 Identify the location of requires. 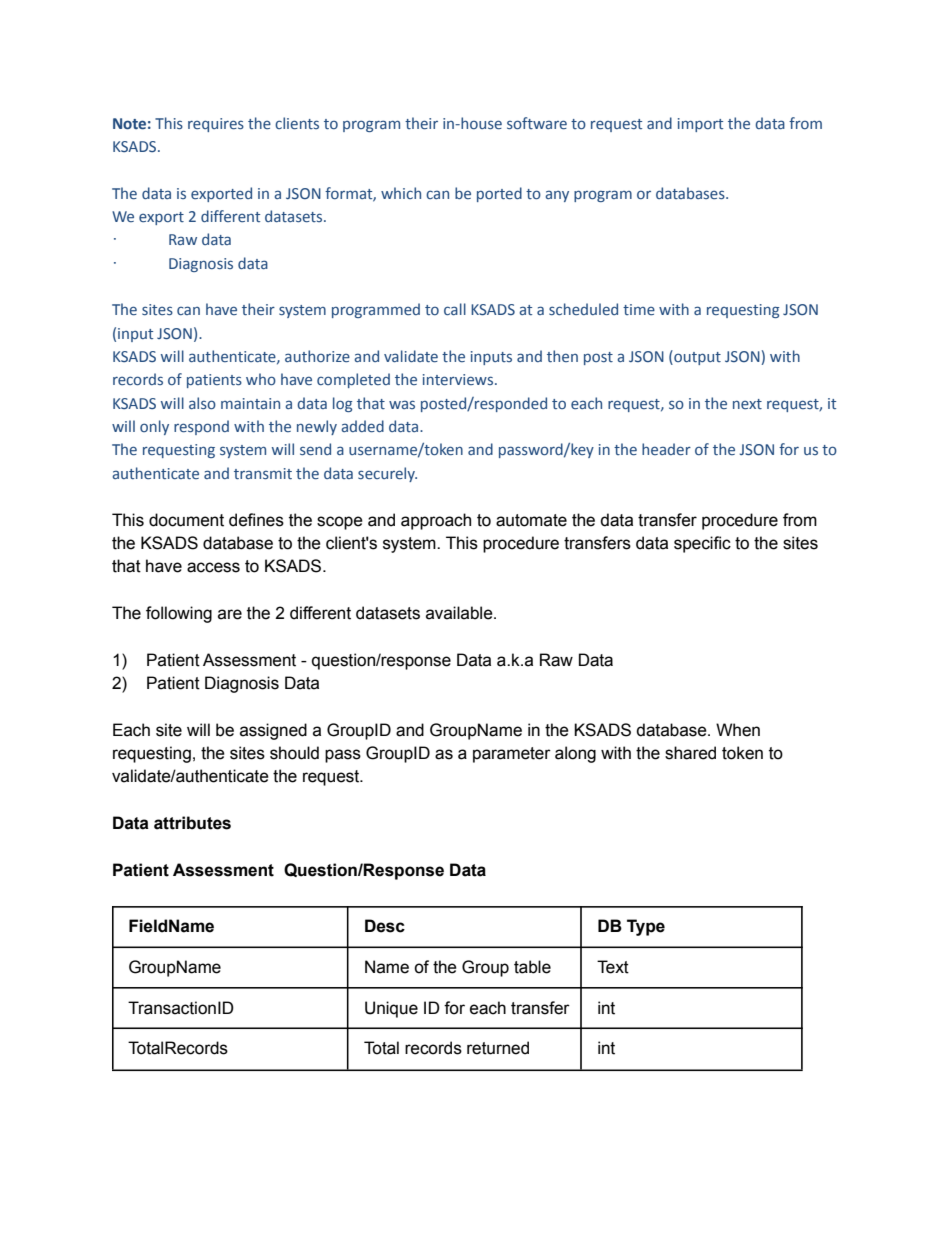
(216, 125).
